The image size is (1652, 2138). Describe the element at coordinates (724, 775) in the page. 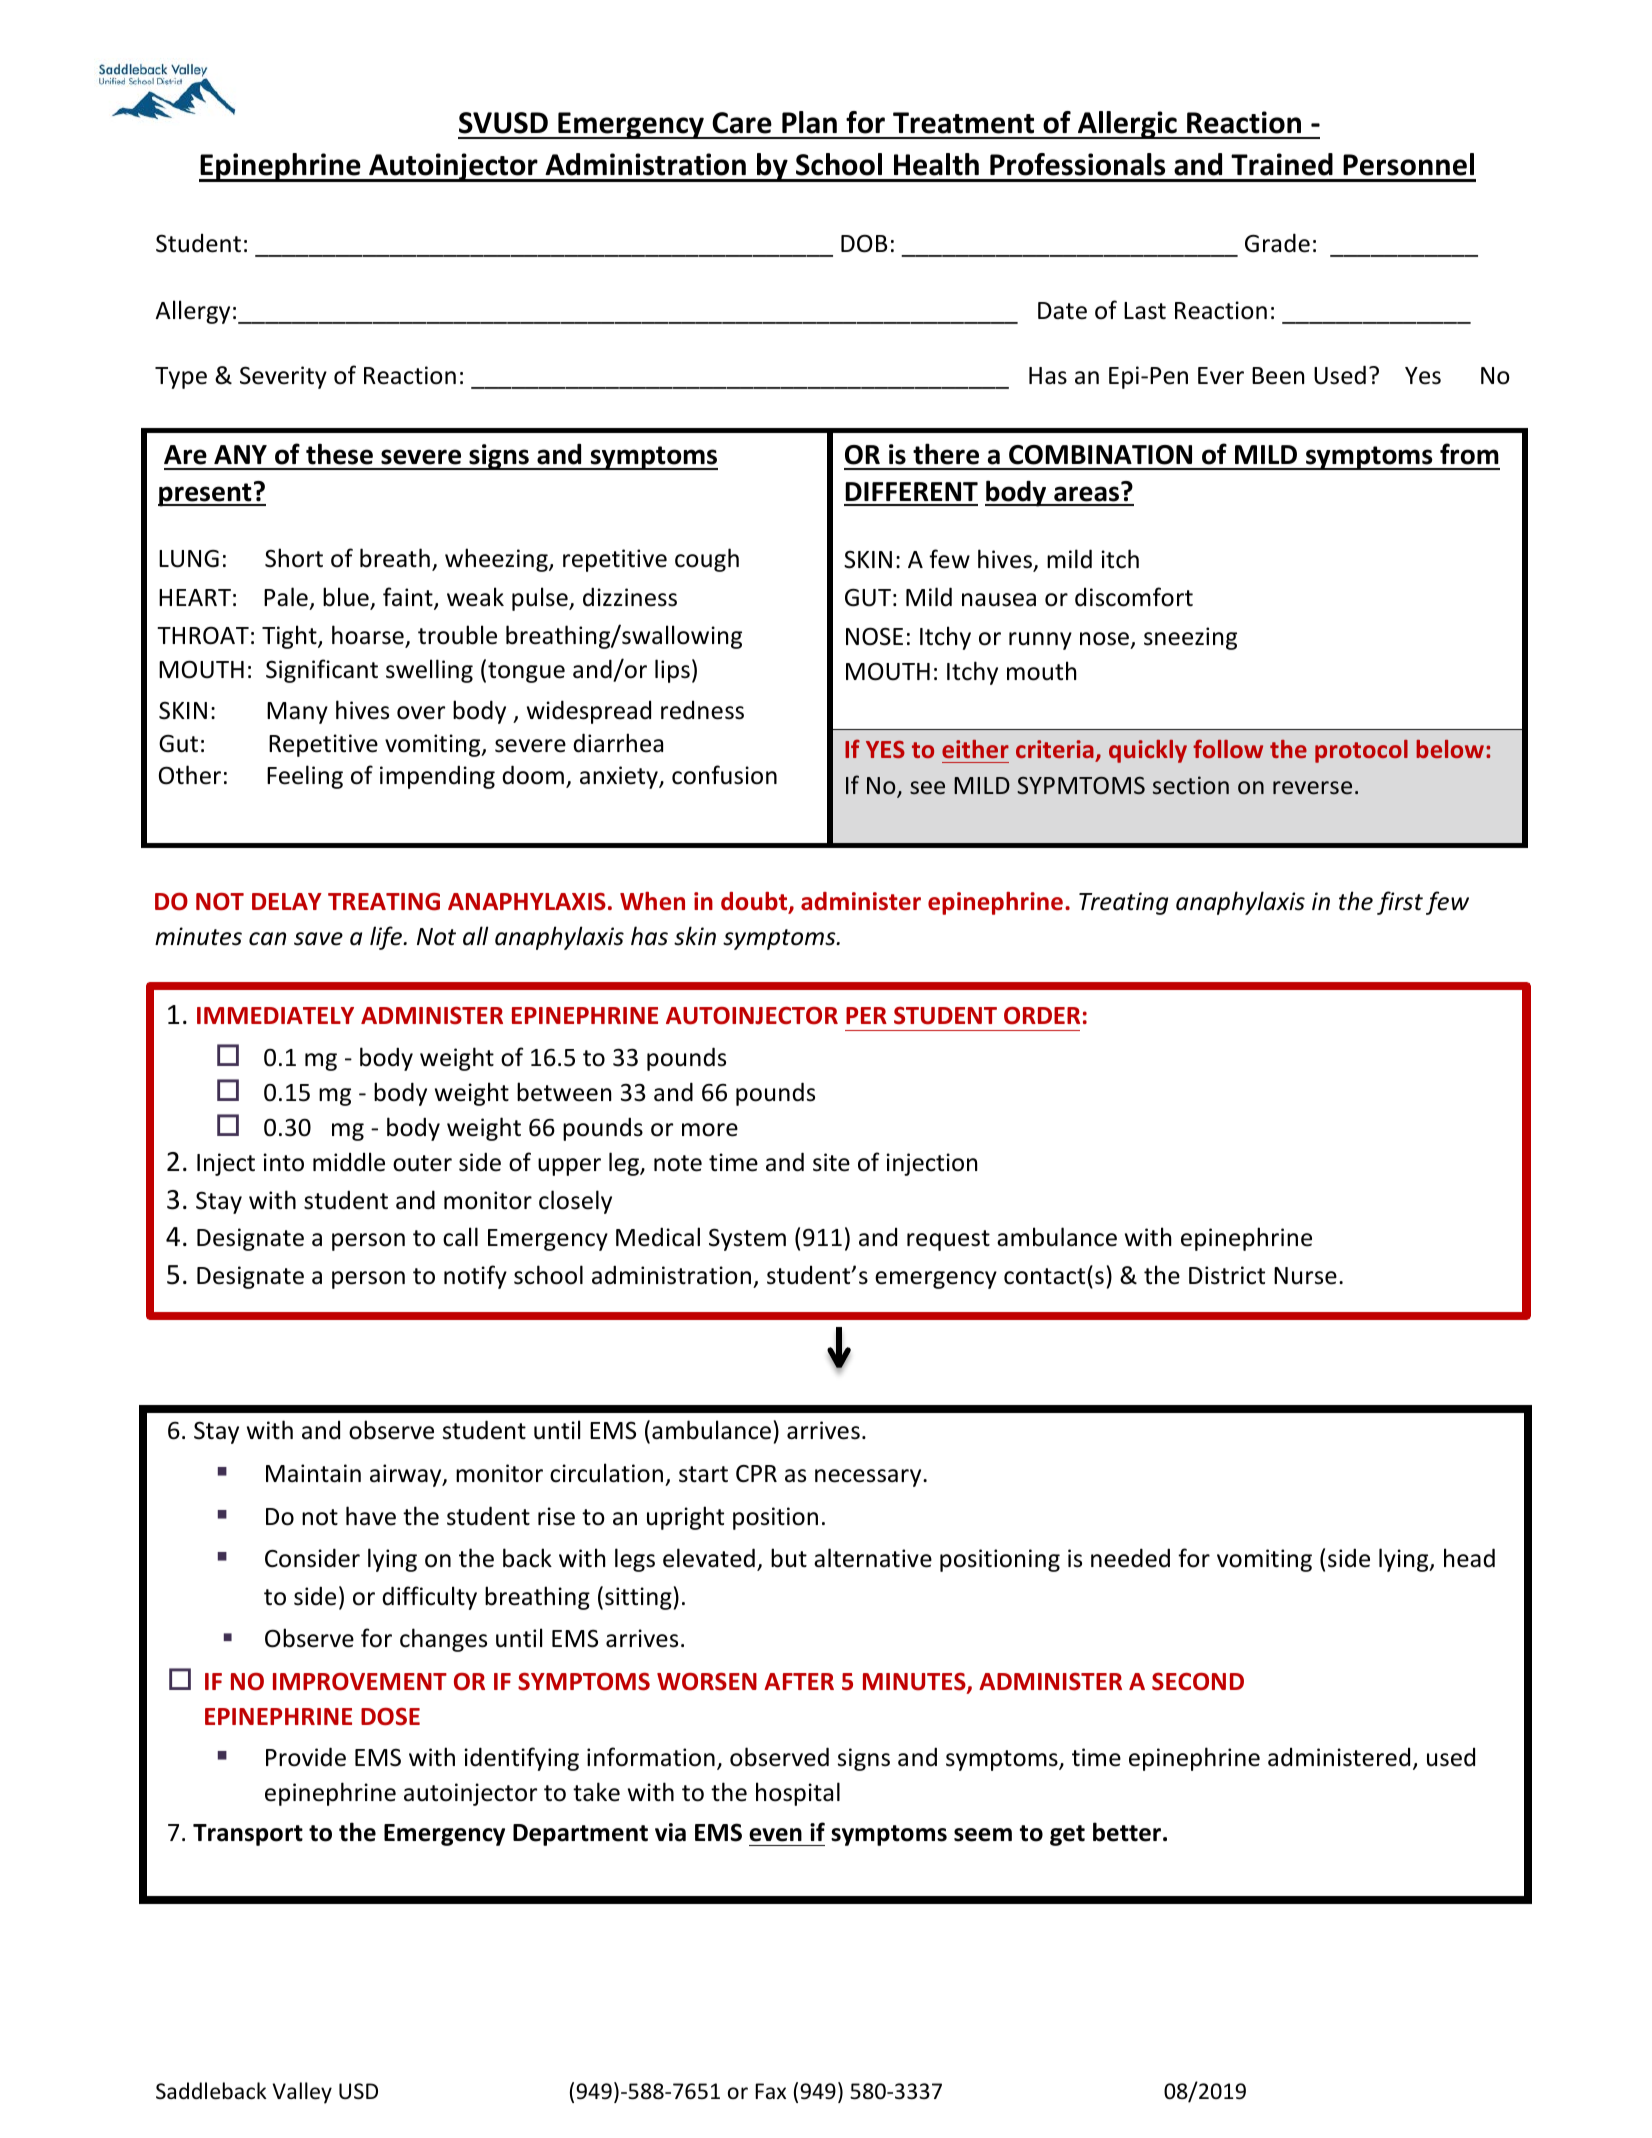

I see `confusion` at that location.
